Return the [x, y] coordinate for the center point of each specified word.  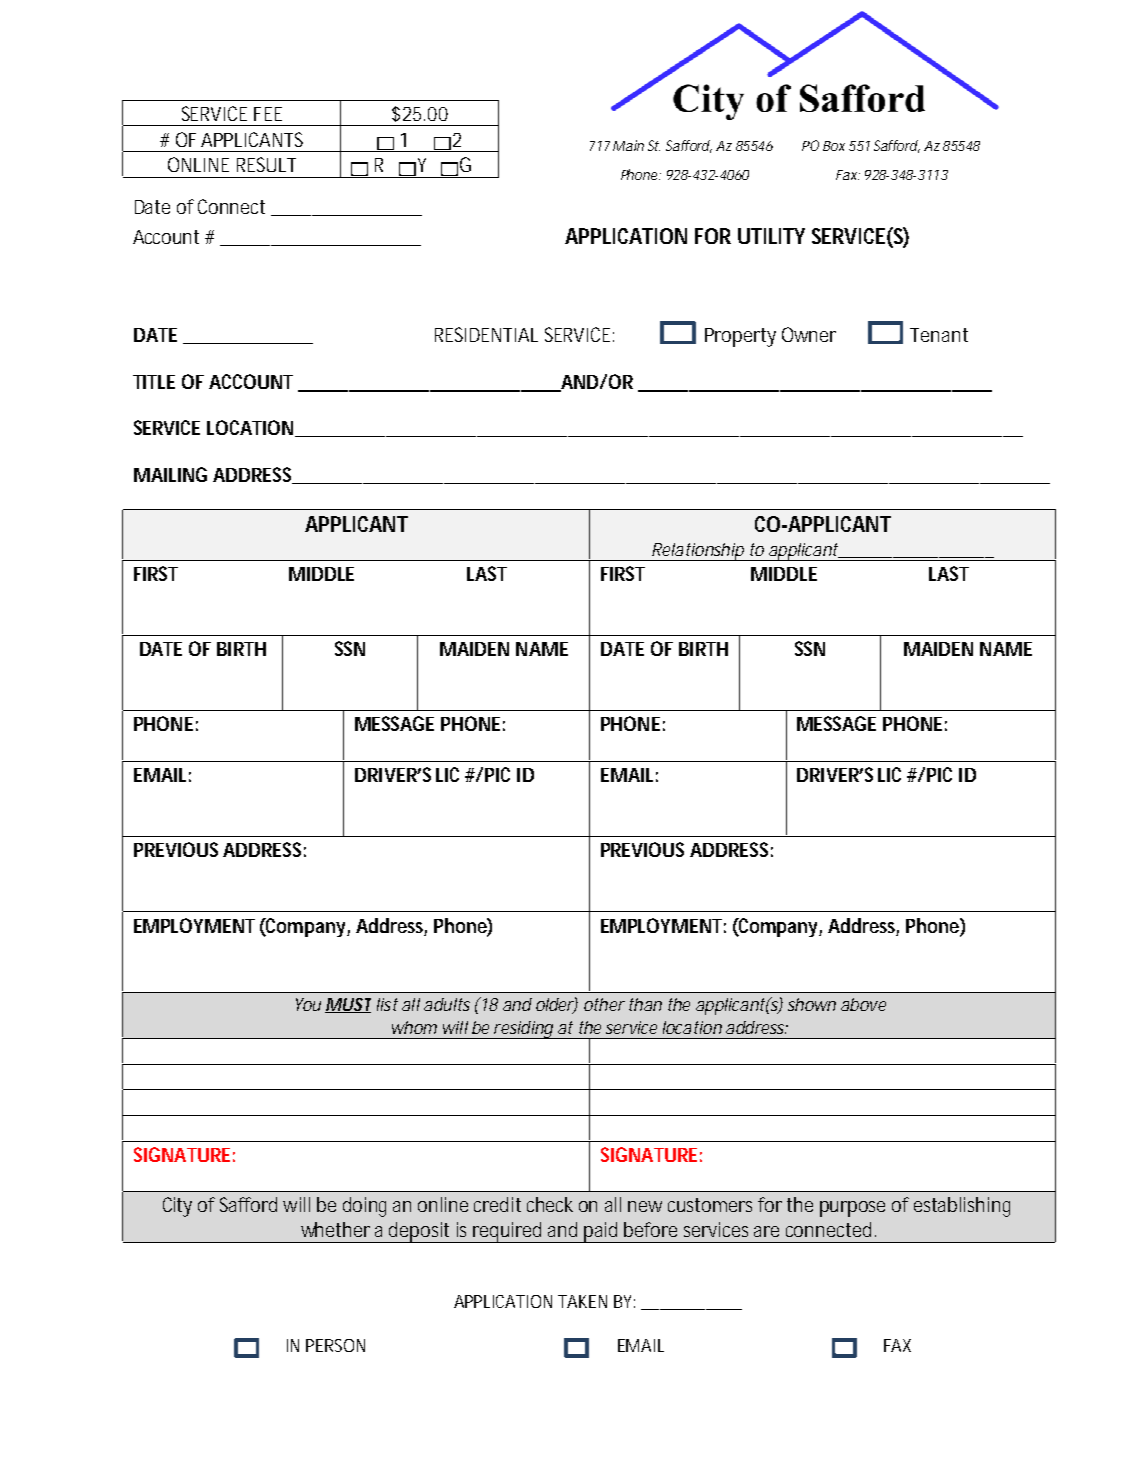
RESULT [266, 164]
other [604, 1004]
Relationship [698, 552]
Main [628, 145]
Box [834, 146]
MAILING [170, 474]
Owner [809, 334]
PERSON [335, 1345]
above [863, 1004]
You [308, 1004]
